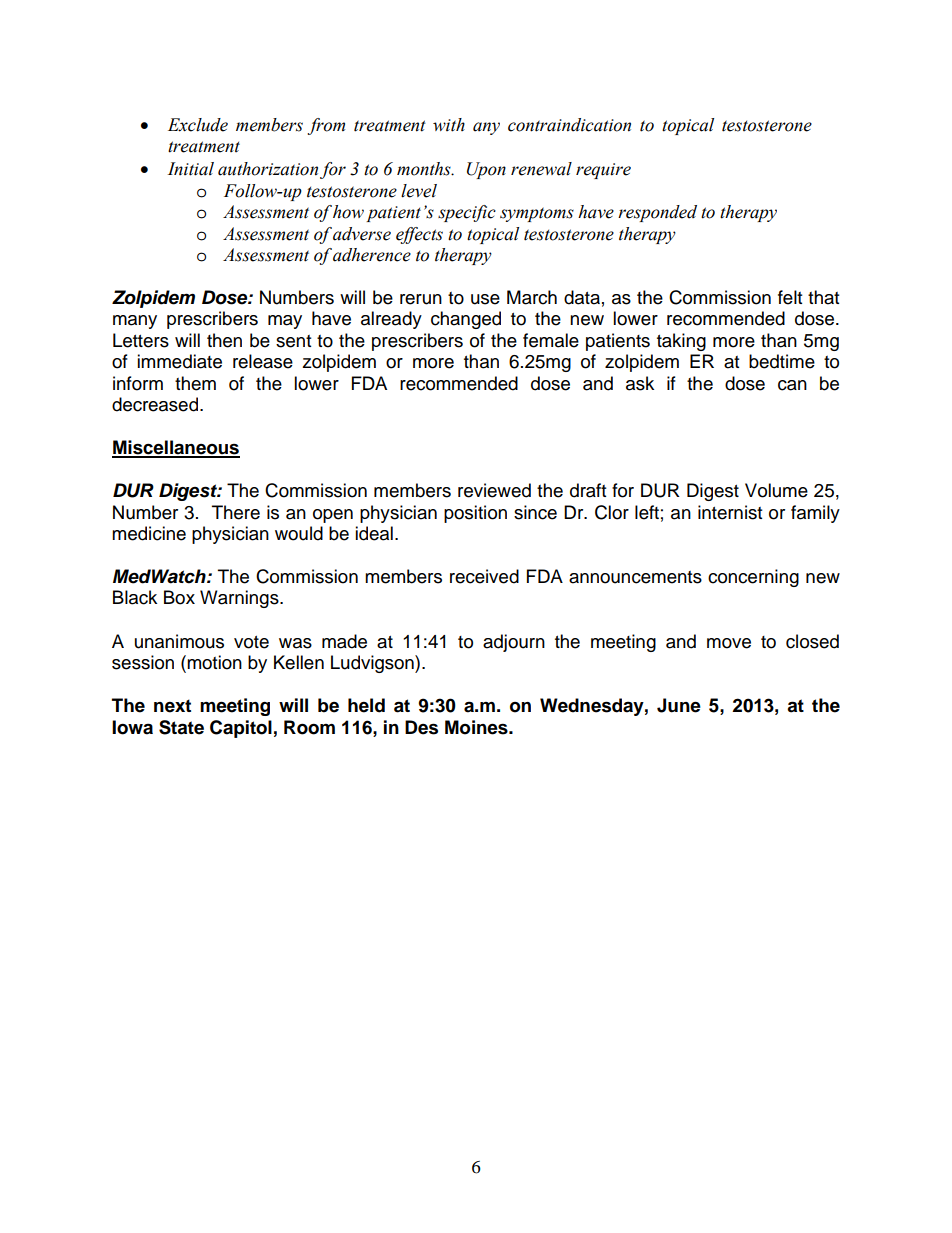 The height and width of the document is (1233, 952). What do you see at coordinates (484, 576) in the document?
I see `received` at bounding box center [484, 576].
